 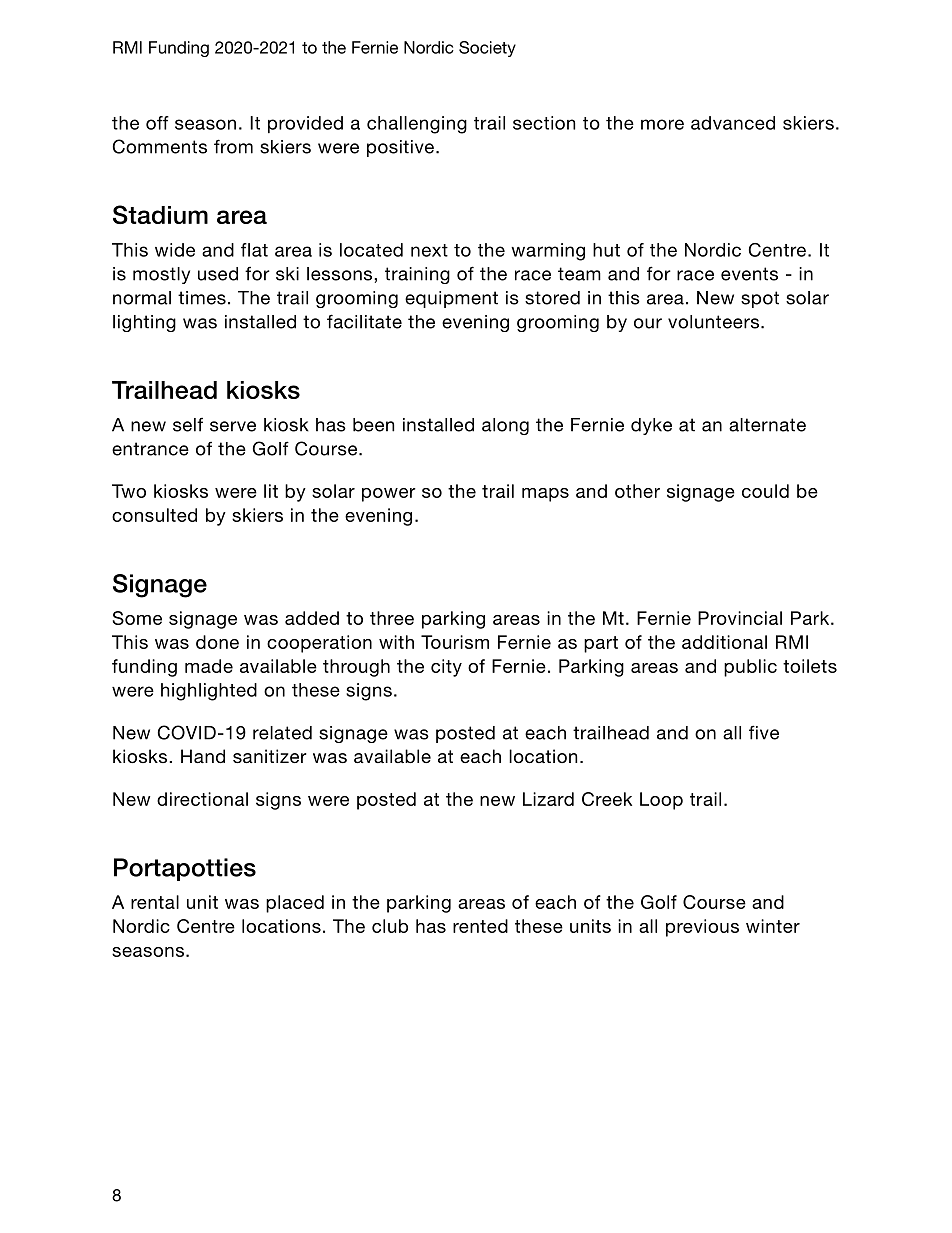 I want to click on next, so click(x=429, y=250).
